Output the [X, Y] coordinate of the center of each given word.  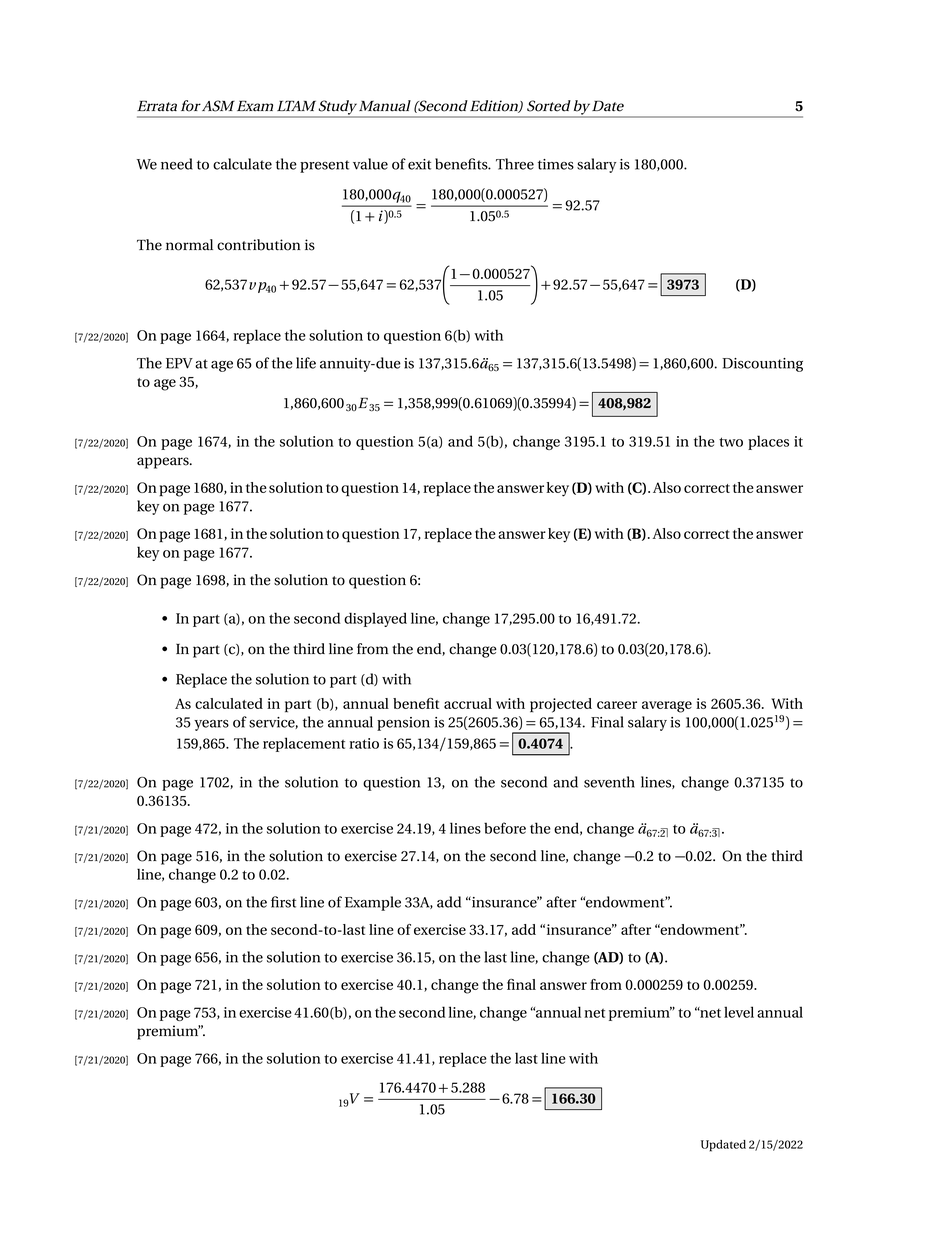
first [283, 902]
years [211, 725]
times [556, 164]
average [667, 707]
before [505, 828]
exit [419, 164]
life [306, 363]
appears [164, 463]
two [731, 442]
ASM [218, 106]
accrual [468, 703]
